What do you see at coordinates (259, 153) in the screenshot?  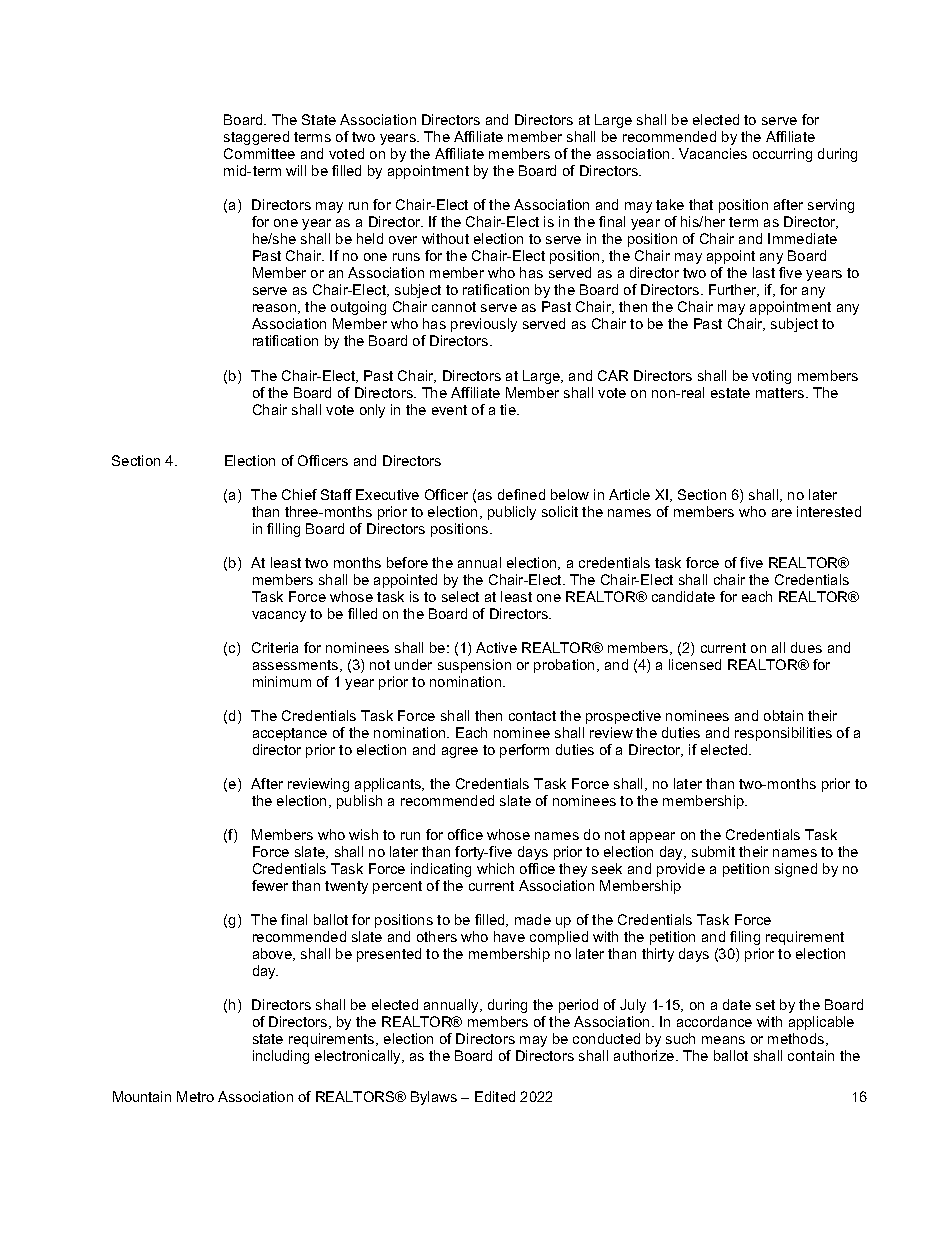 I see `Committee` at bounding box center [259, 153].
